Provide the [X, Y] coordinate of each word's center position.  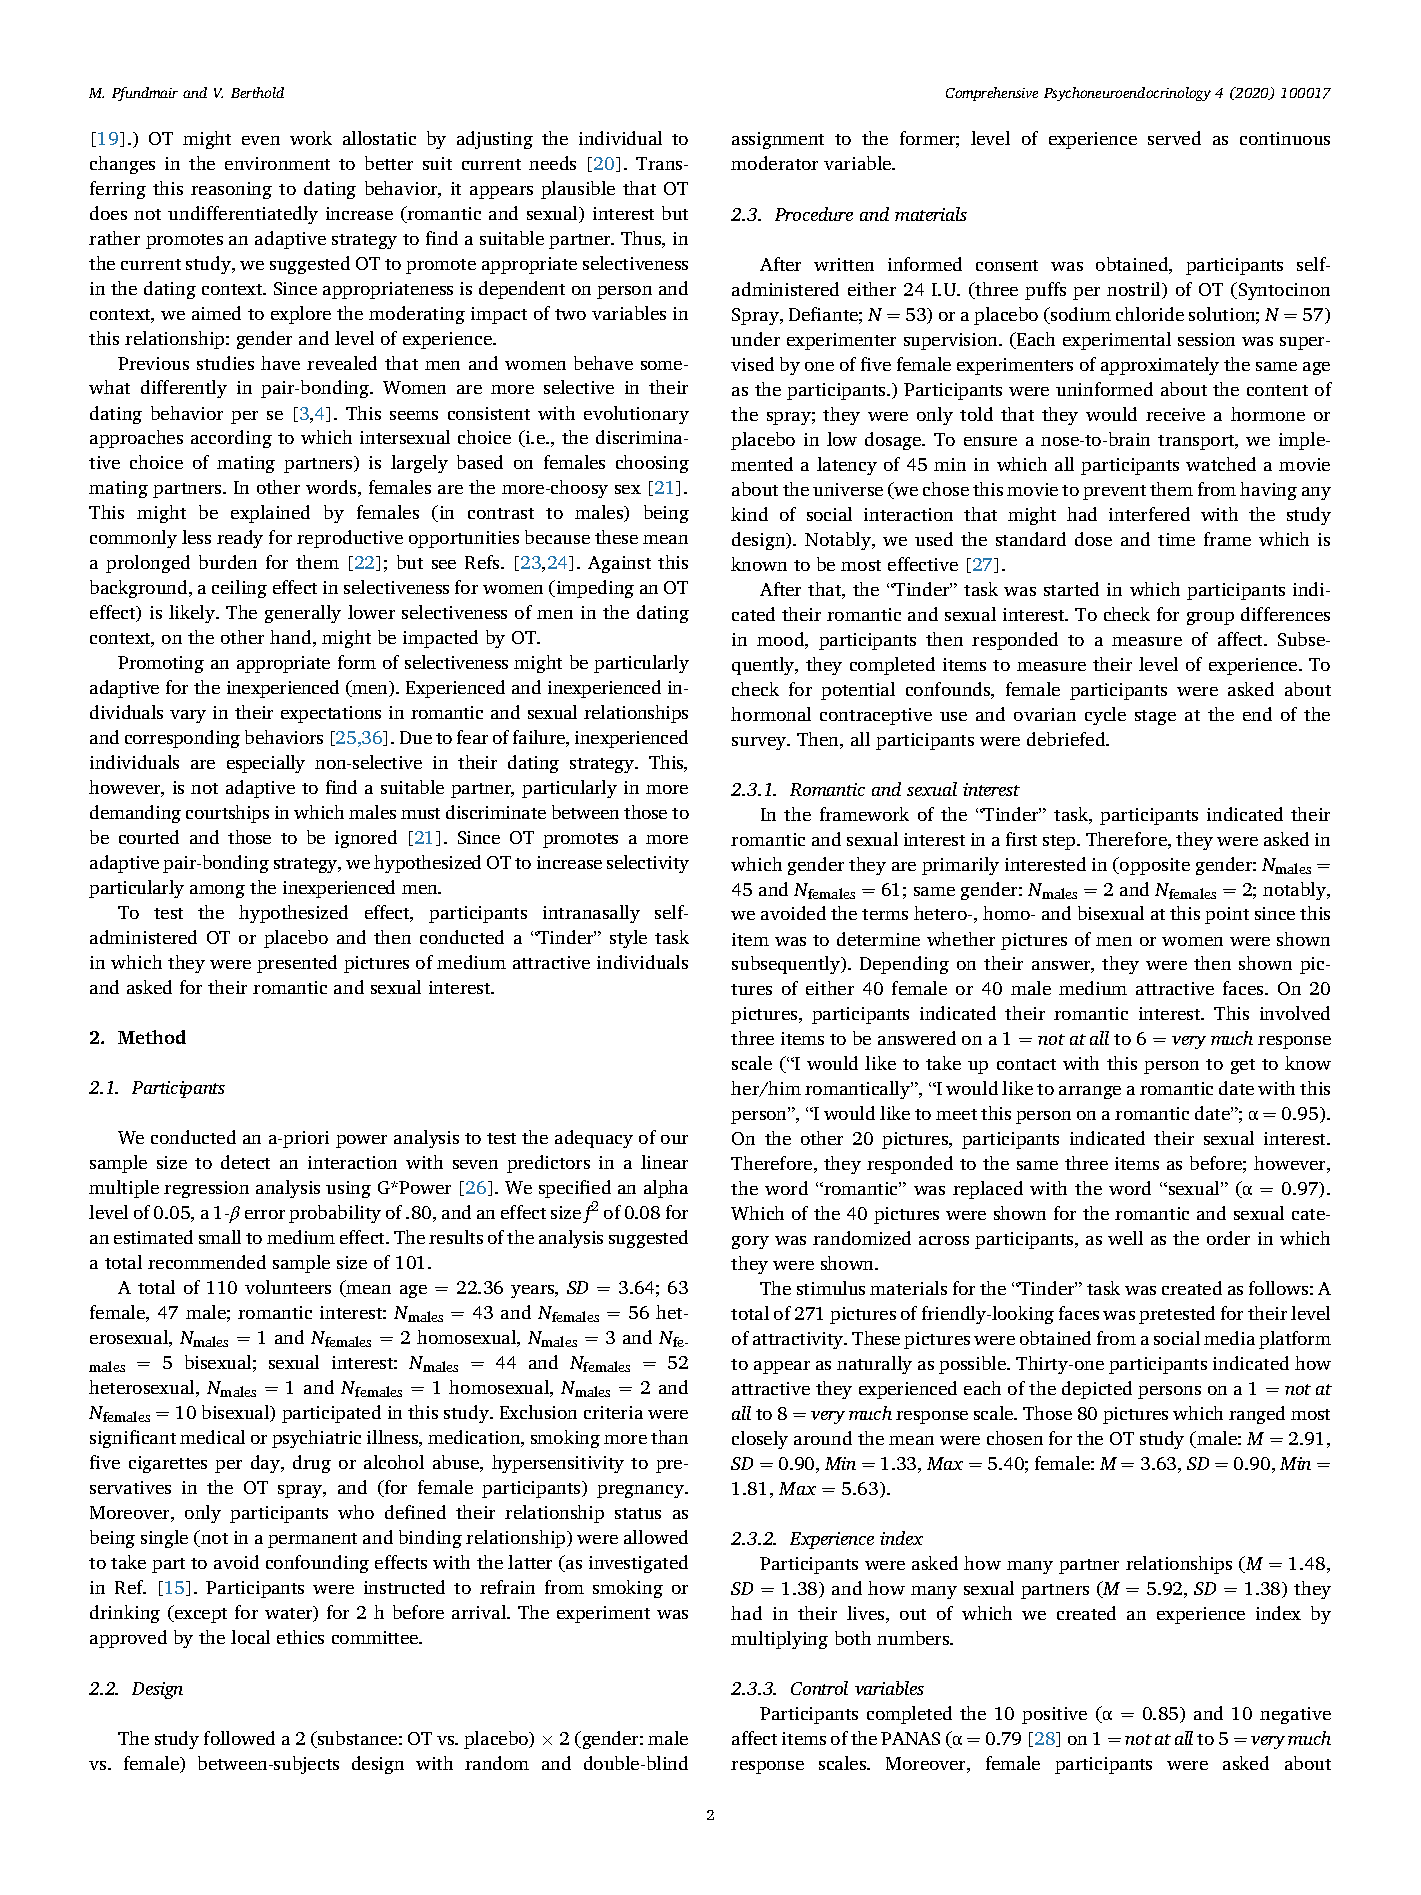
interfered [1149, 514]
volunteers [288, 1287]
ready [240, 539]
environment [277, 163]
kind [749, 514]
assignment [778, 140]
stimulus [831, 1288]
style [628, 939]
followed [239, 1738]
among [217, 891]
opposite [1154, 866]
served [1174, 138]
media [1229, 1338]
